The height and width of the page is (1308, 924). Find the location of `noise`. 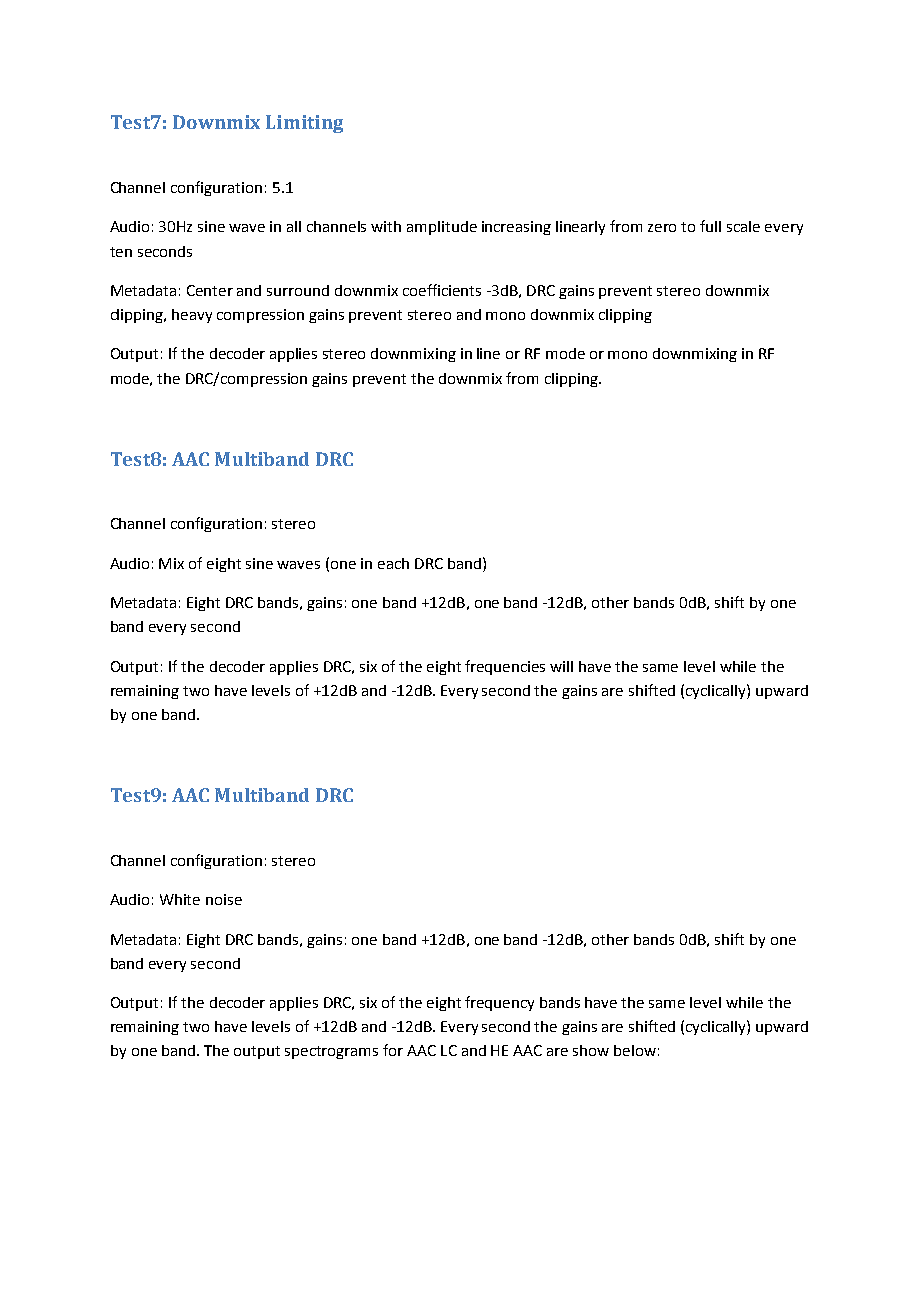

noise is located at coordinates (224, 899).
